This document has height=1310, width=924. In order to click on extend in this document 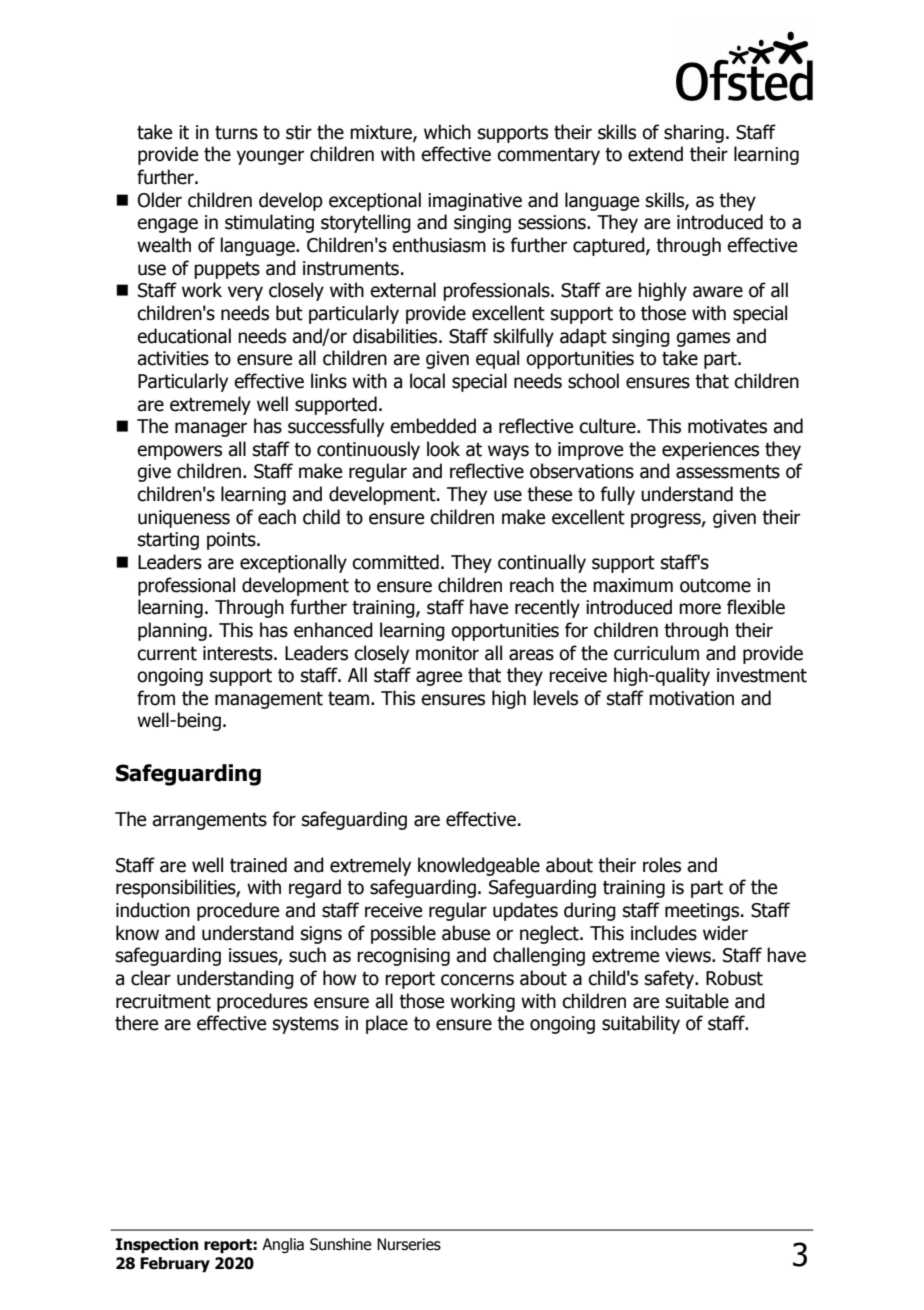, I will do `click(655, 154)`.
